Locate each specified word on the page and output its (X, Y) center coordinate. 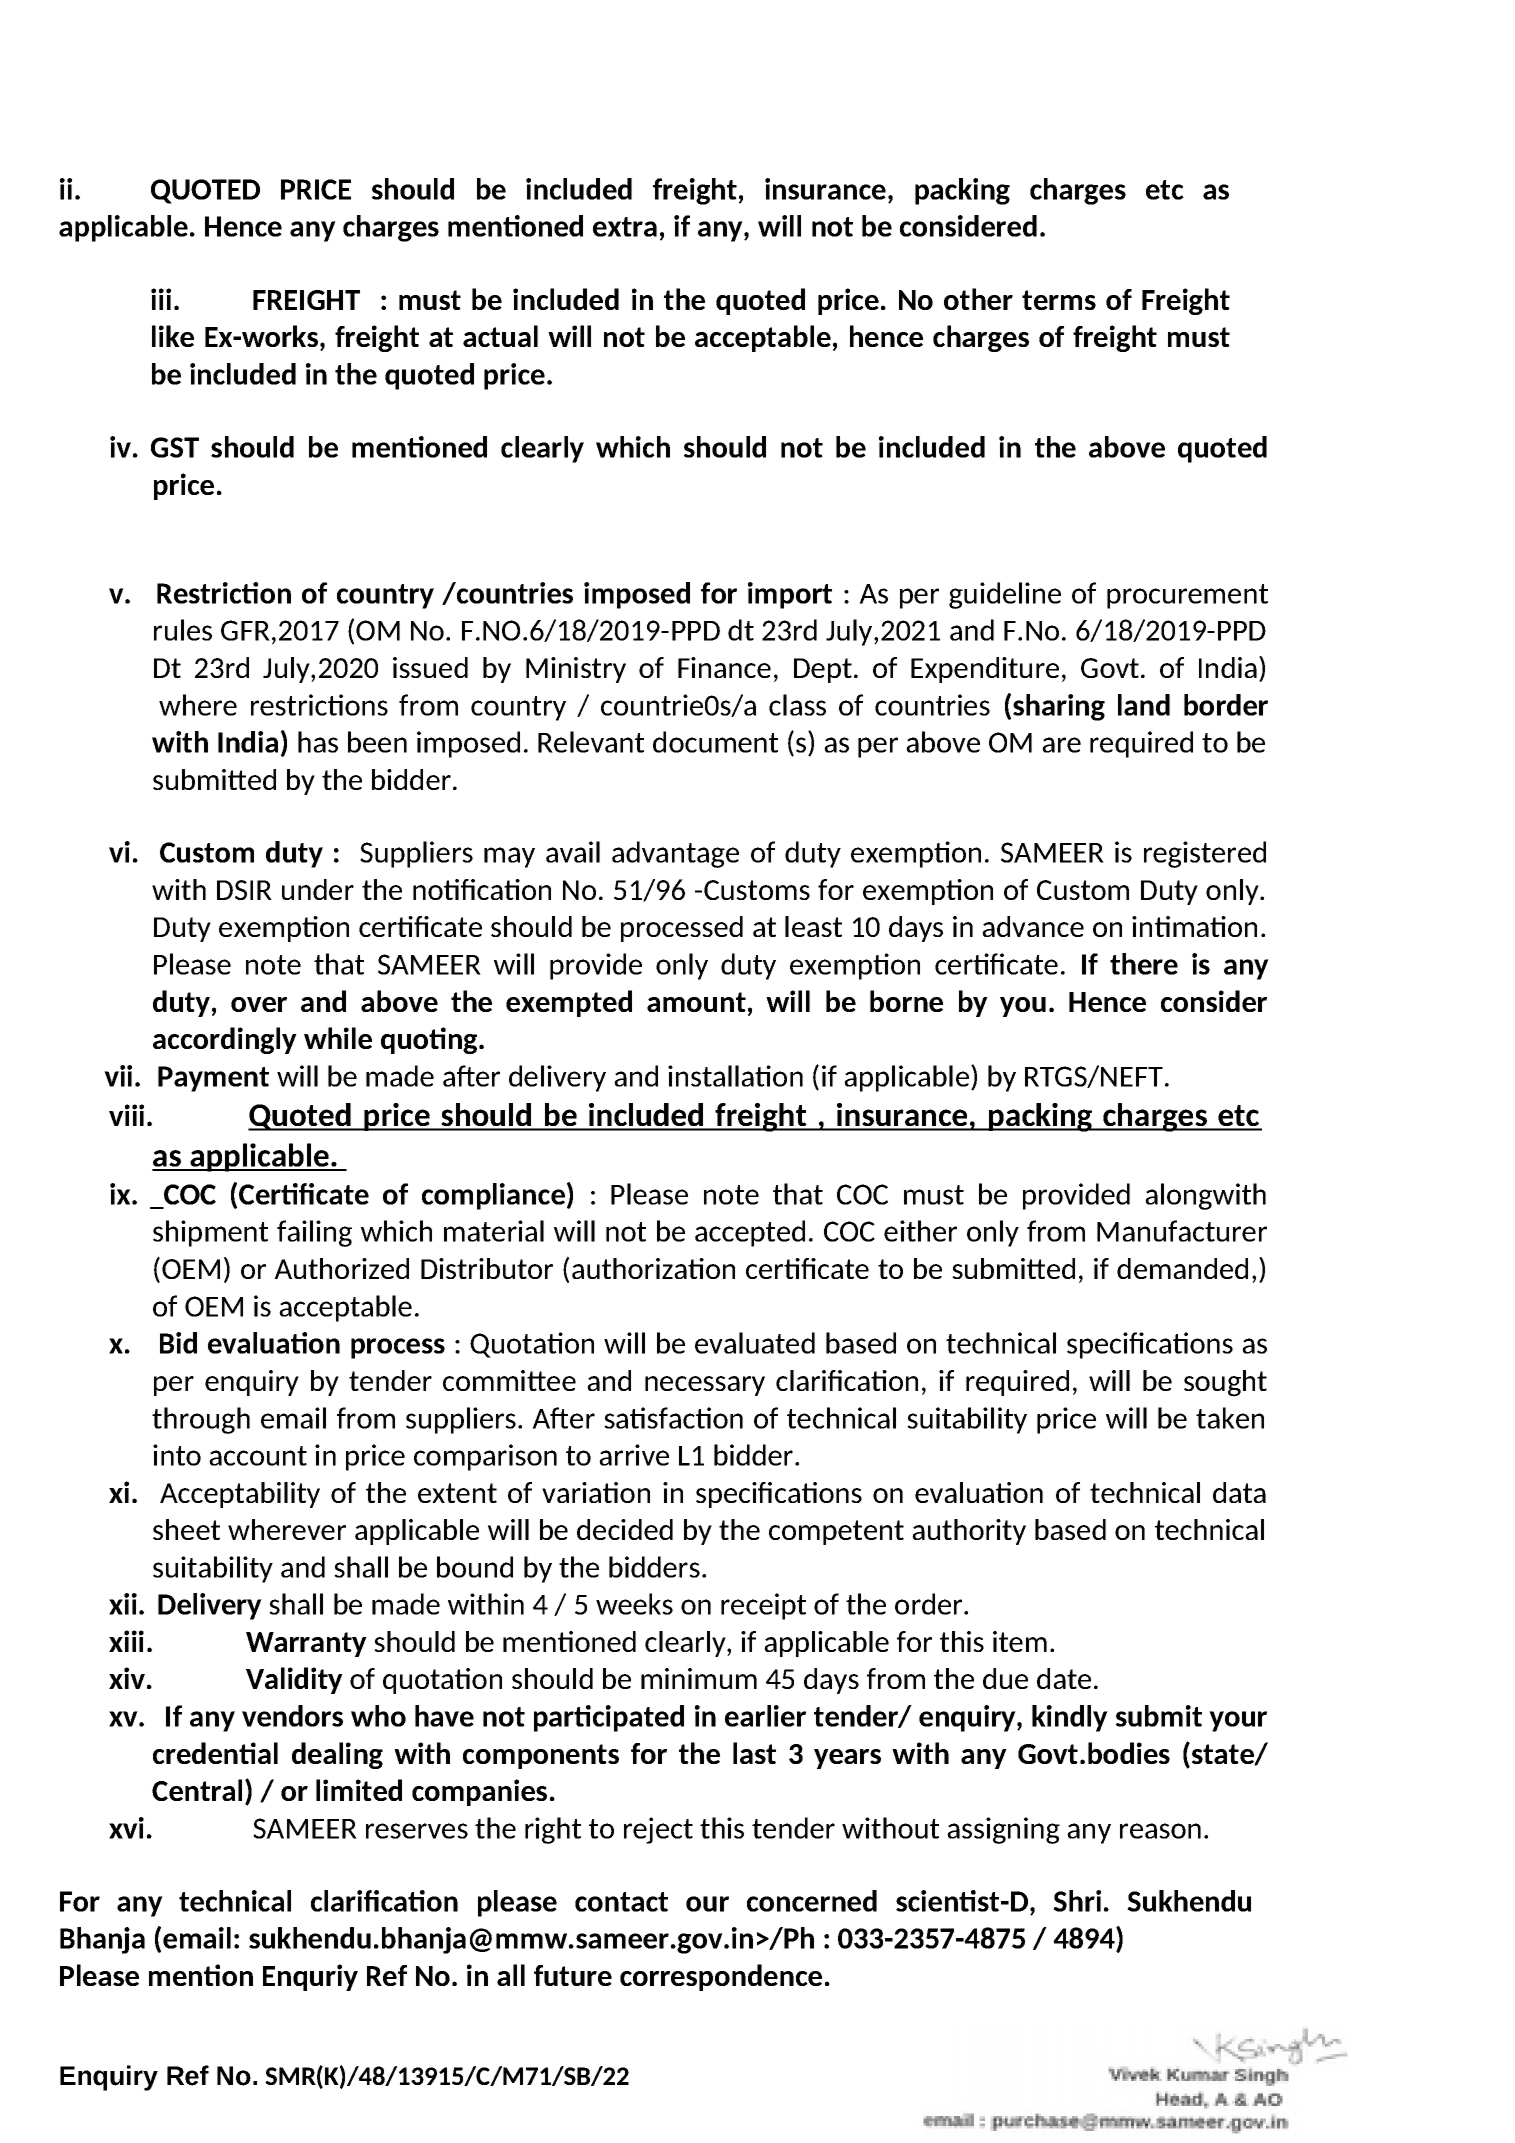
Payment (213, 1079)
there (1144, 964)
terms (1059, 300)
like (173, 336)
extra (625, 227)
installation (735, 1076)
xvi (126, 1828)
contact (621, 1902)
